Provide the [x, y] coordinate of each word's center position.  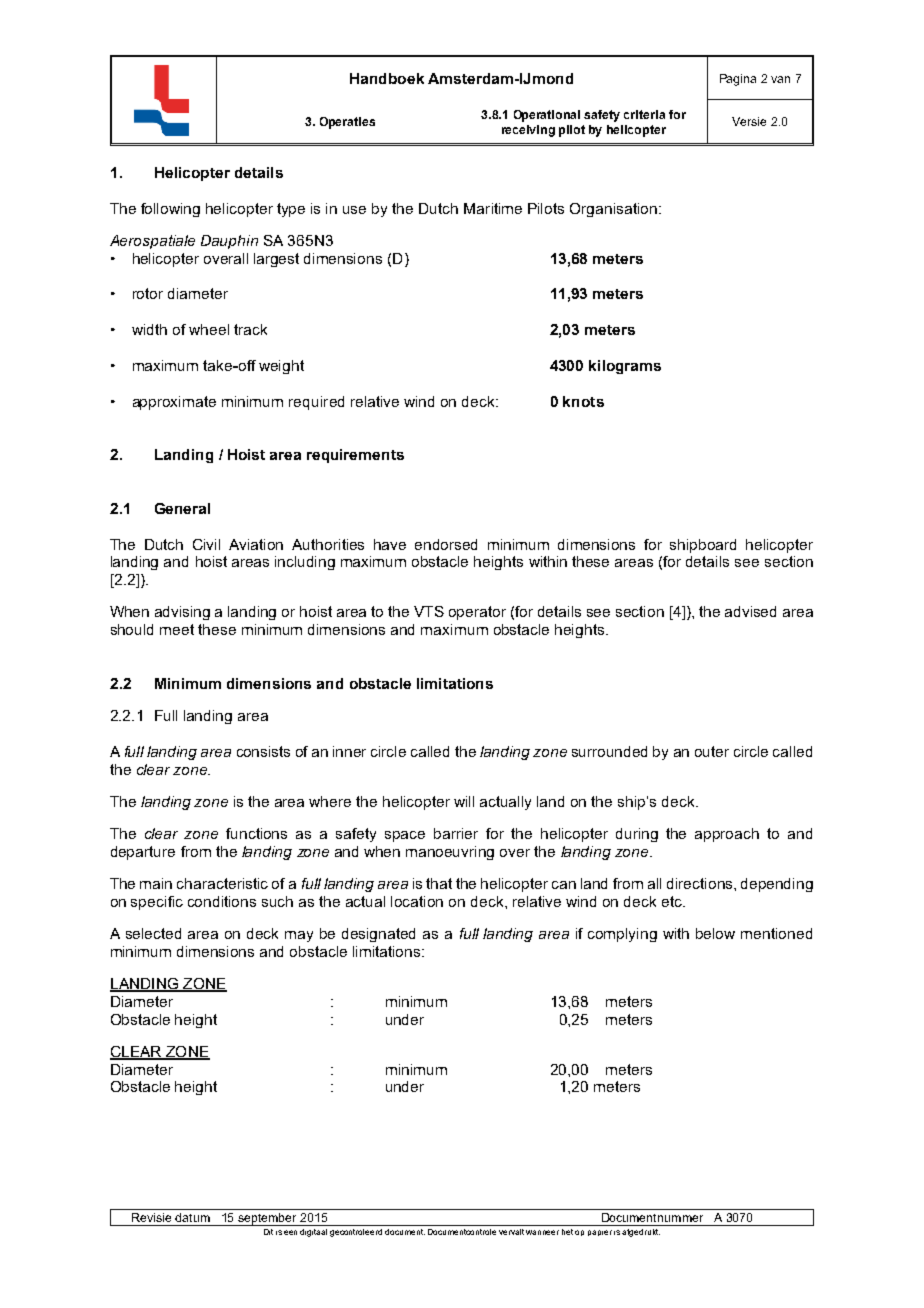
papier [600, 1233]
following [170, 210]
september [268, 1219]
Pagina [738, 80]
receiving [528, 131]
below [715, 933]
